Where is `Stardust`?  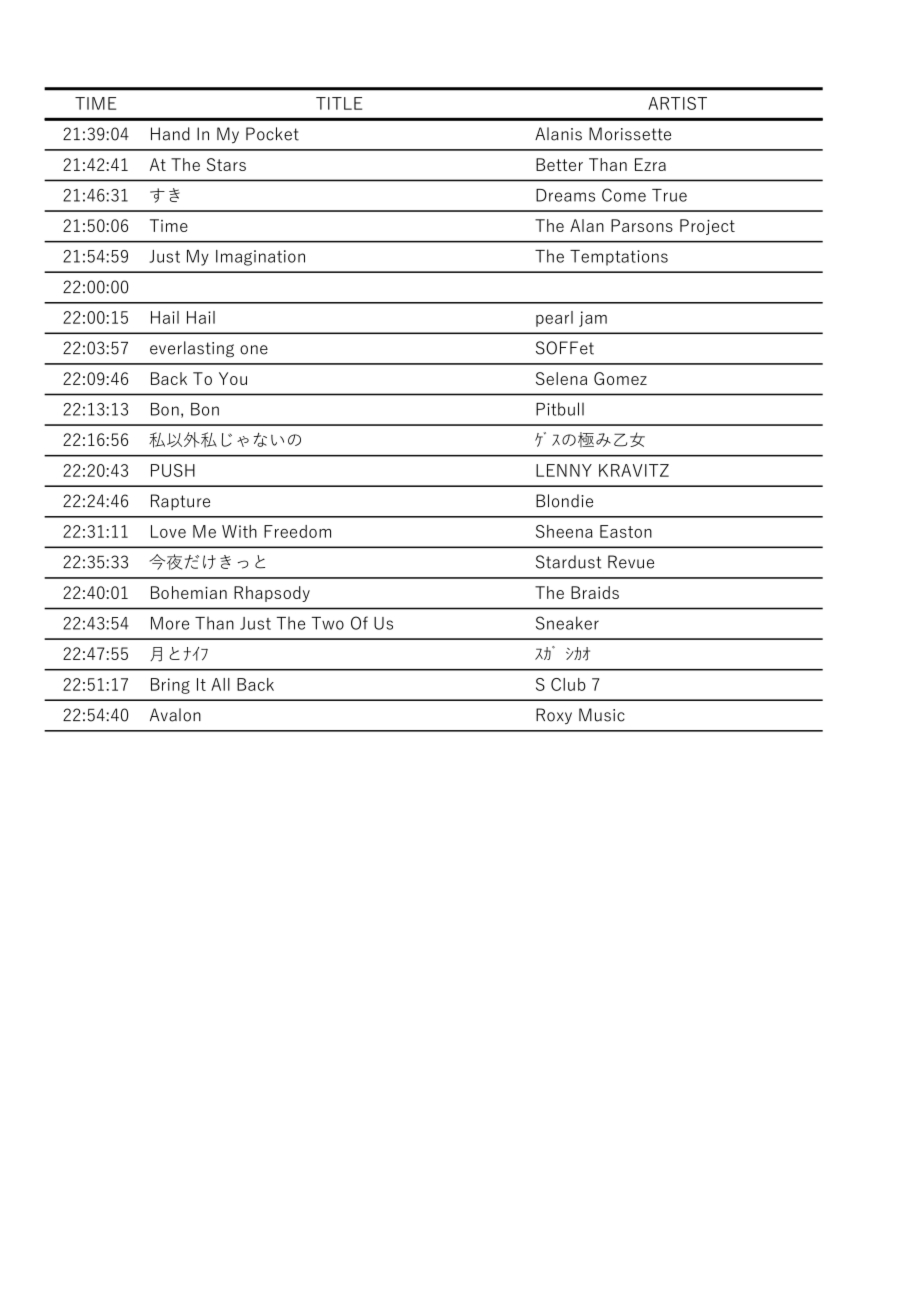
Stardust is located at coordinates (568, 562).
